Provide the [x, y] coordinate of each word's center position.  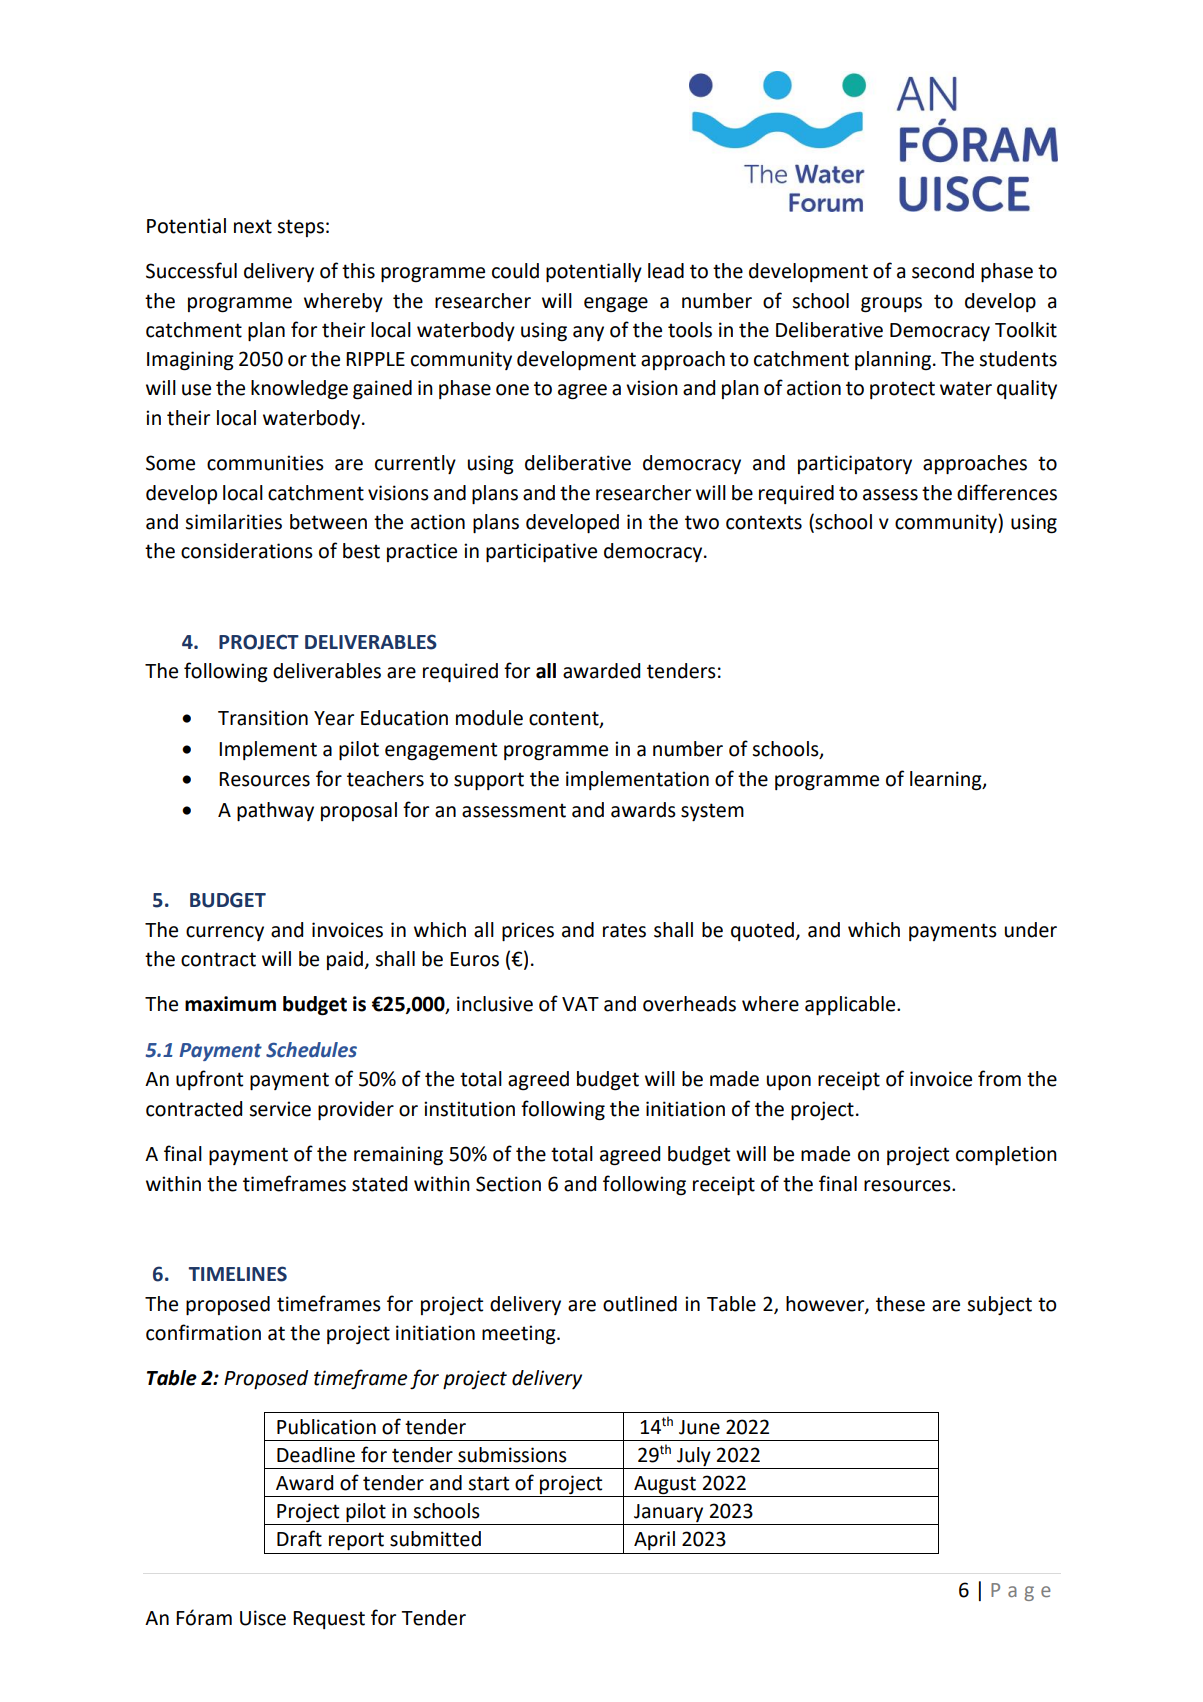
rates [624, 930]
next [253, 226]
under [1031, 930]
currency [225, 933]
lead [666, 271]
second [943, 271]
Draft [299, 1538]
